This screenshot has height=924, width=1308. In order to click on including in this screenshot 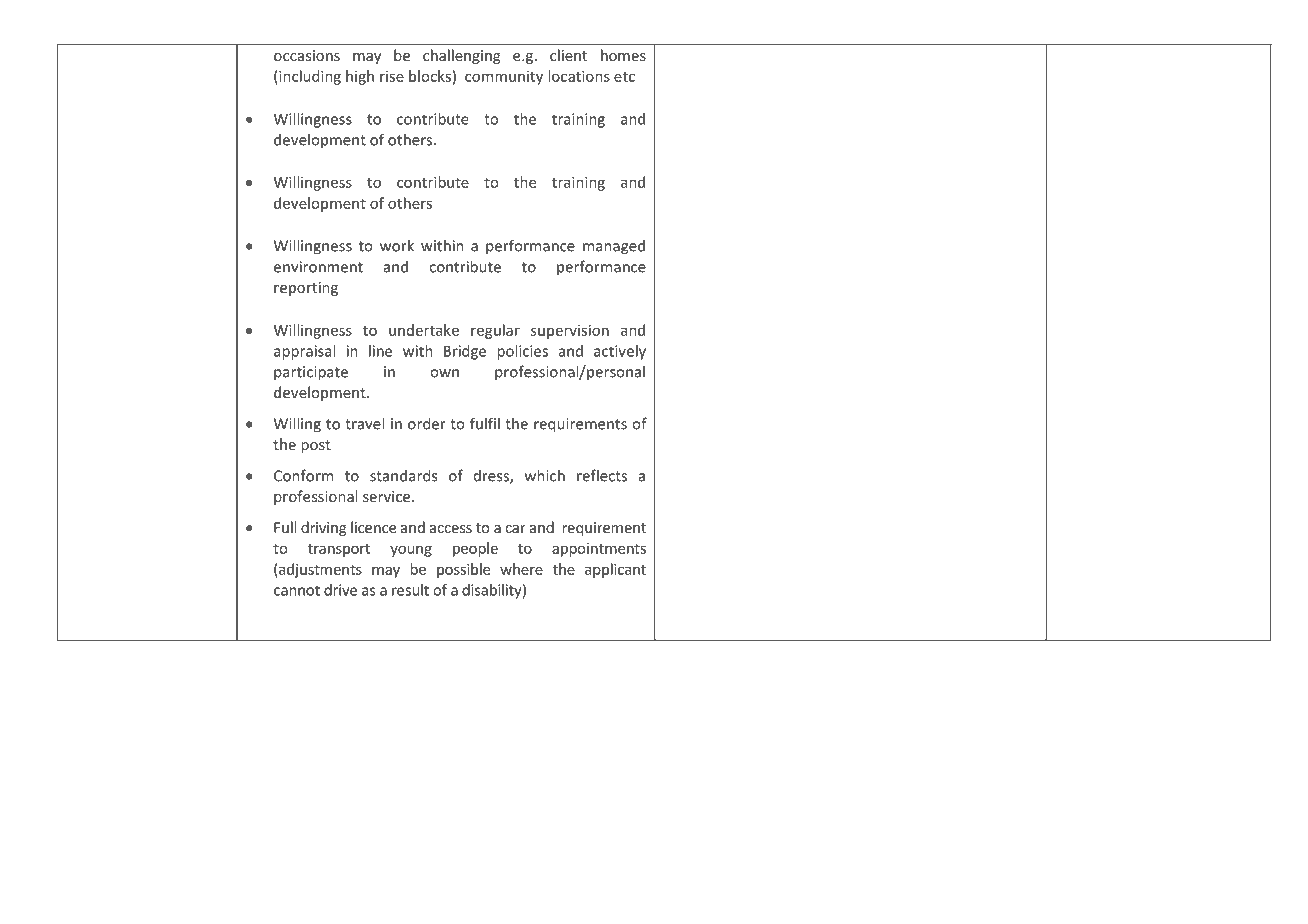, I will do `click(309, 77)`.
